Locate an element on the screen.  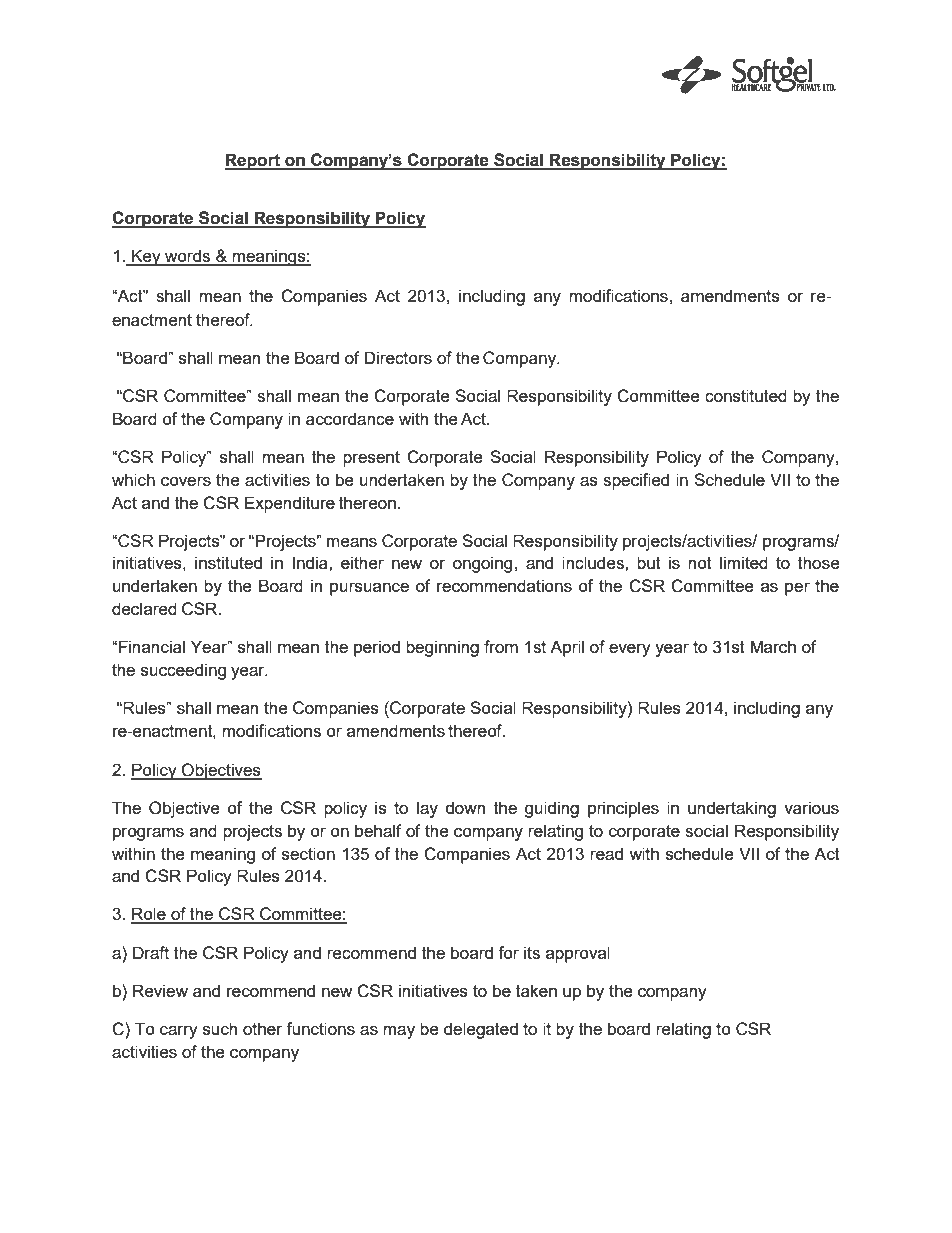
instituted is located at coordinates (228, 562).
